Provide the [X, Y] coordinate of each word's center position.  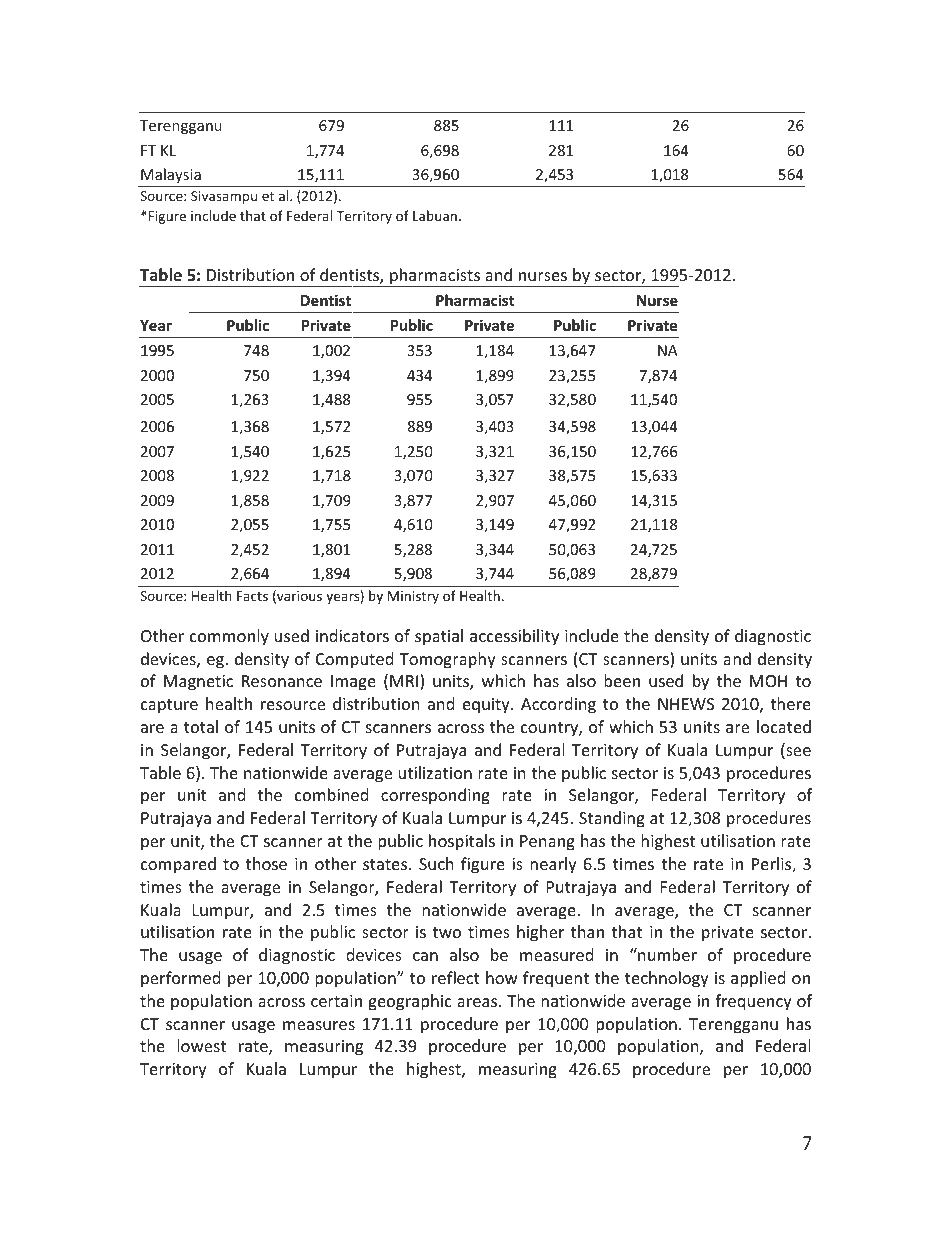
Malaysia [171, 175]
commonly [229, 637]
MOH [768, 681]
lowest [201, 1045]
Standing [612, 819]
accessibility [514, 637]
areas [478, 1002]
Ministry [413, 597]
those [266, 863]
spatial [439, 637]
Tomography [448, 660]
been [622, 680]
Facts [252, 596]
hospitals [462, 842]
